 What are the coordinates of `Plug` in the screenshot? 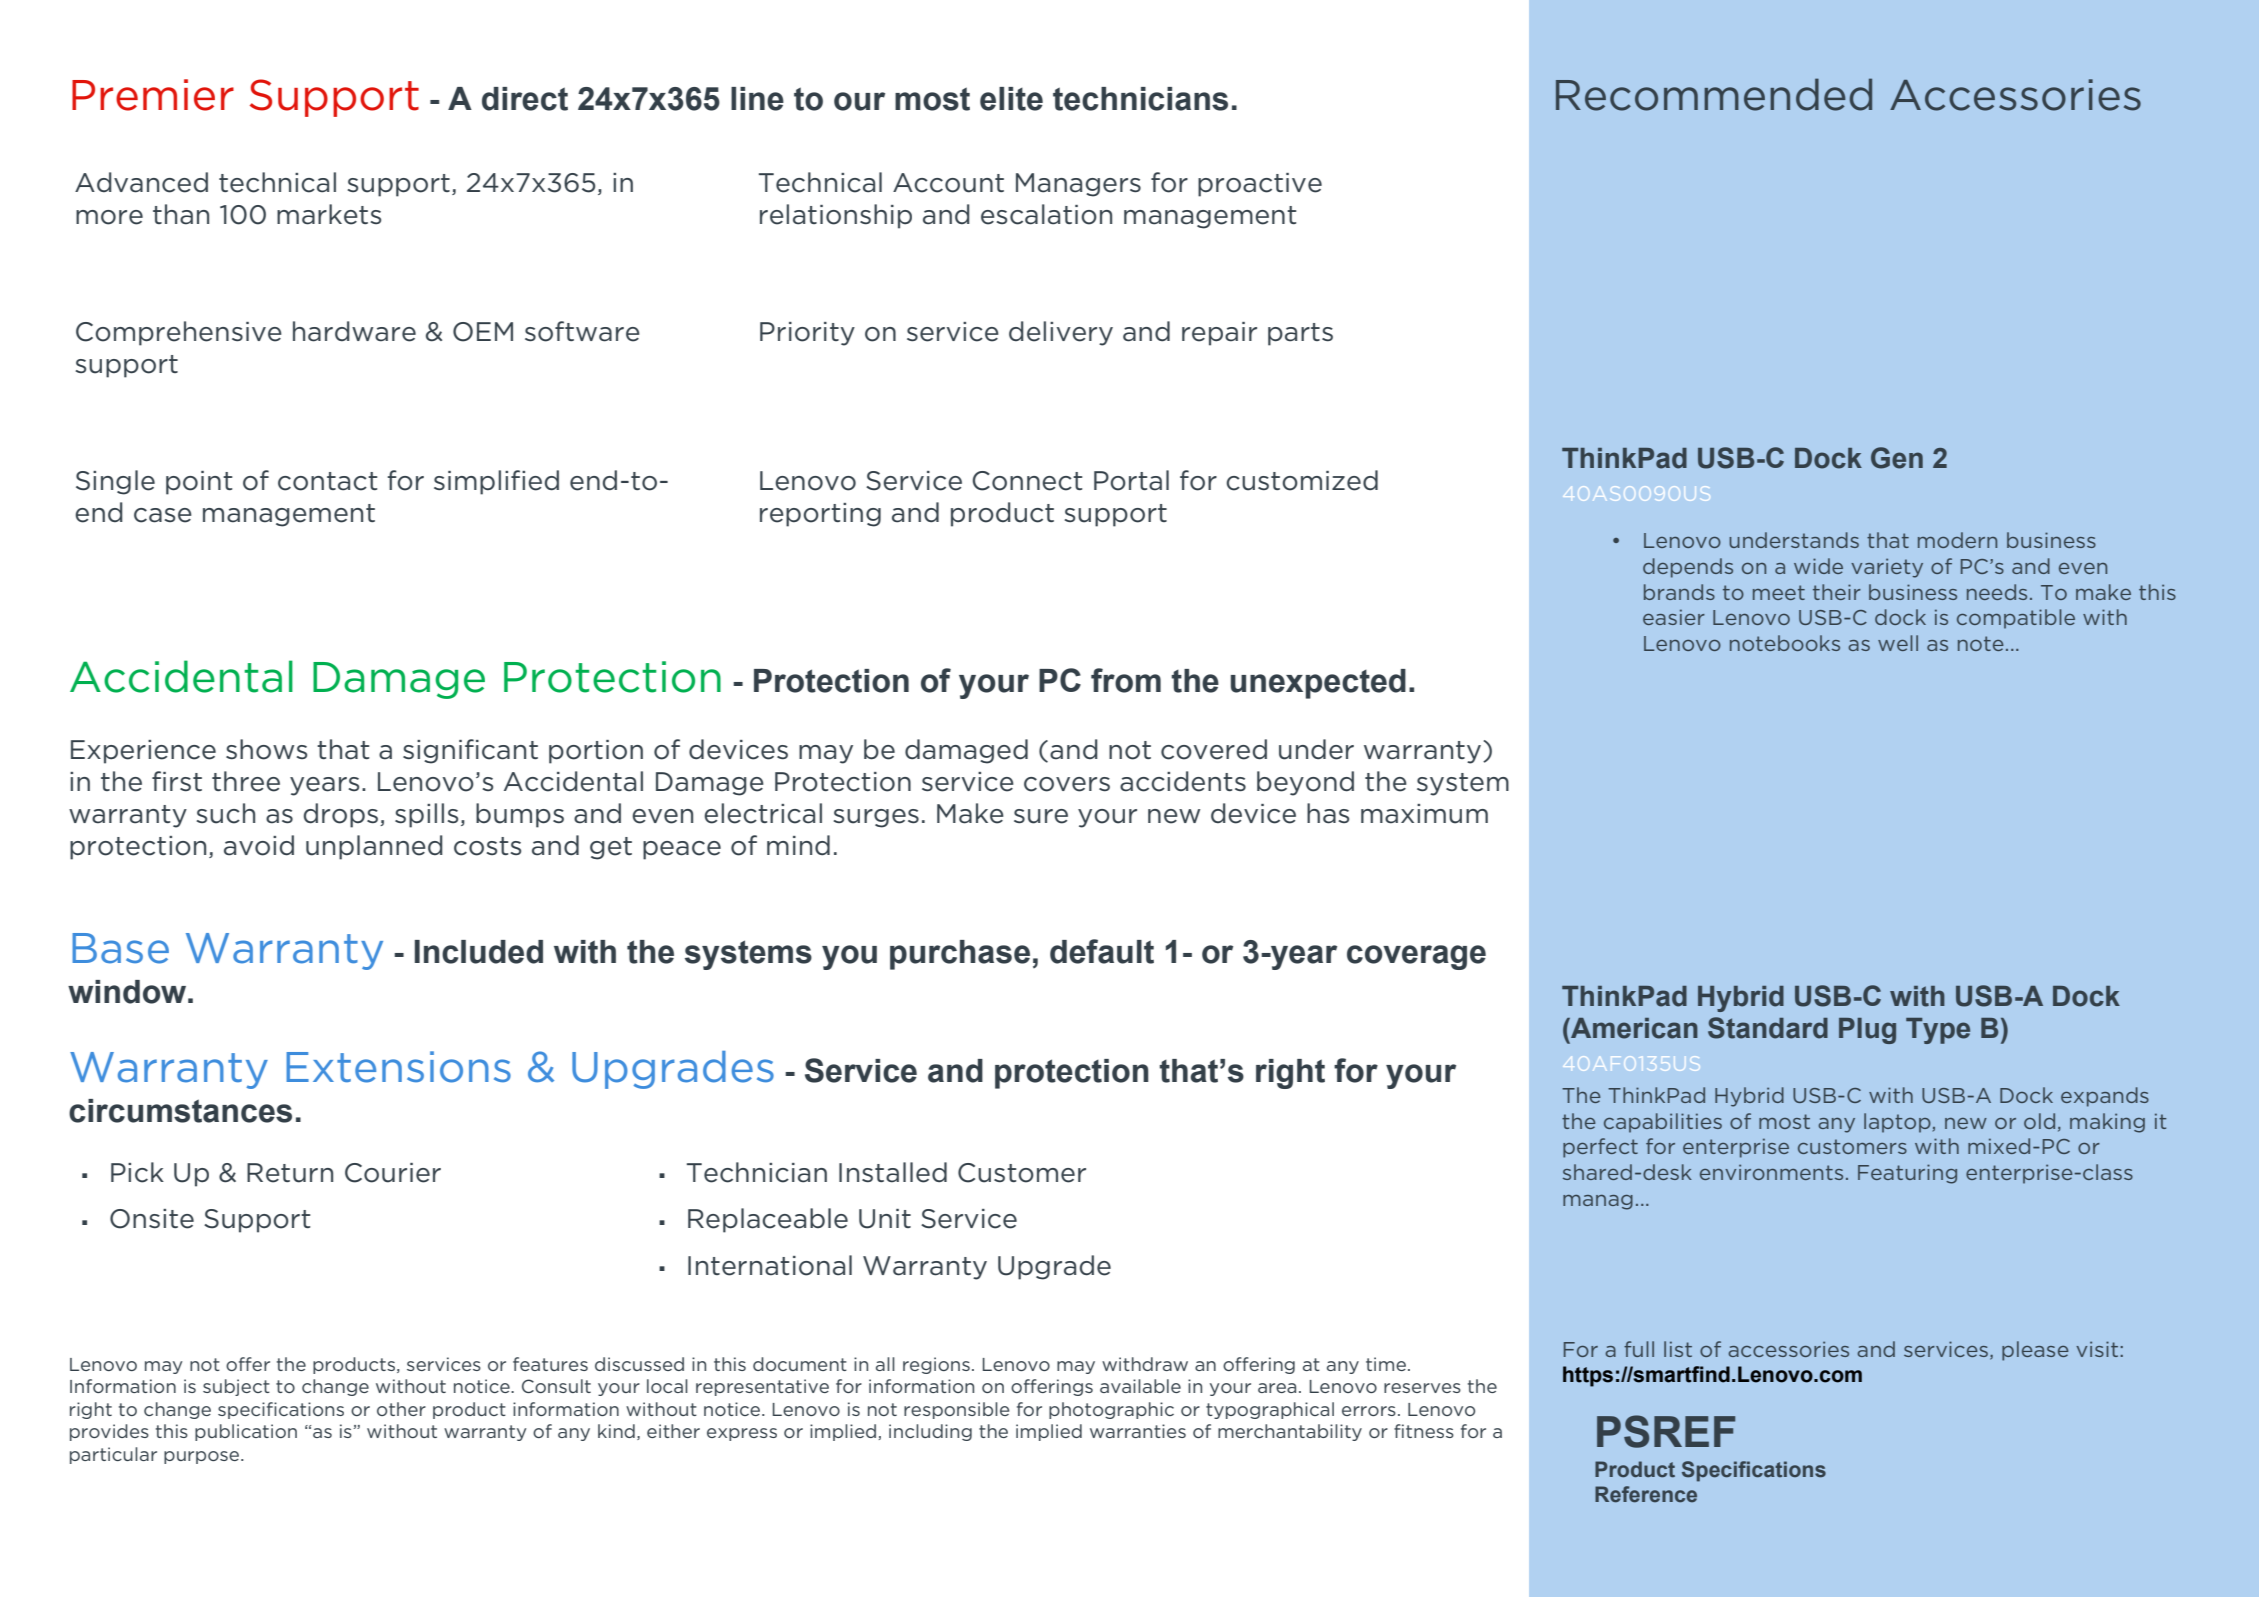 It's located at (1867, 1031).
